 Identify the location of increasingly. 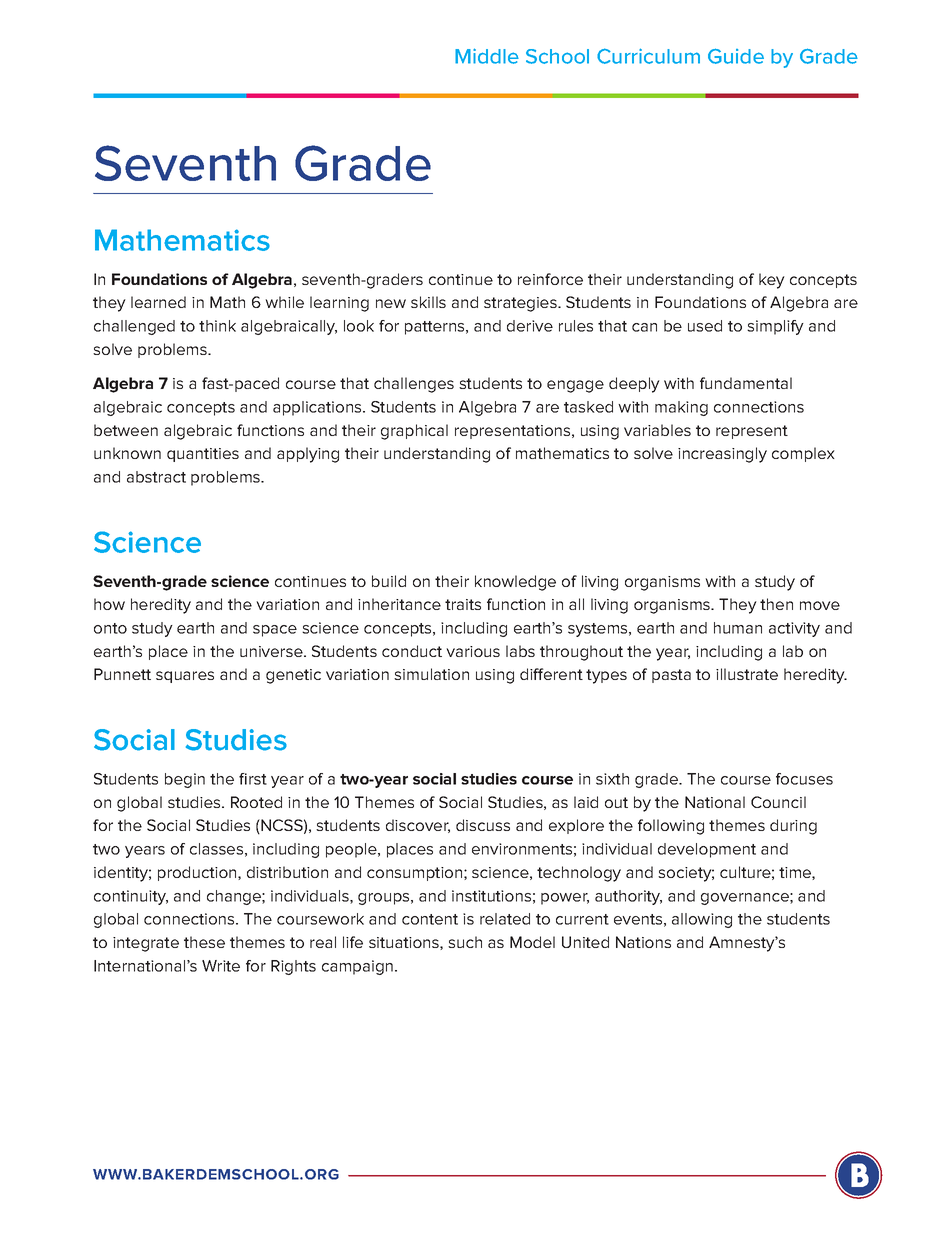
(722, 455).
